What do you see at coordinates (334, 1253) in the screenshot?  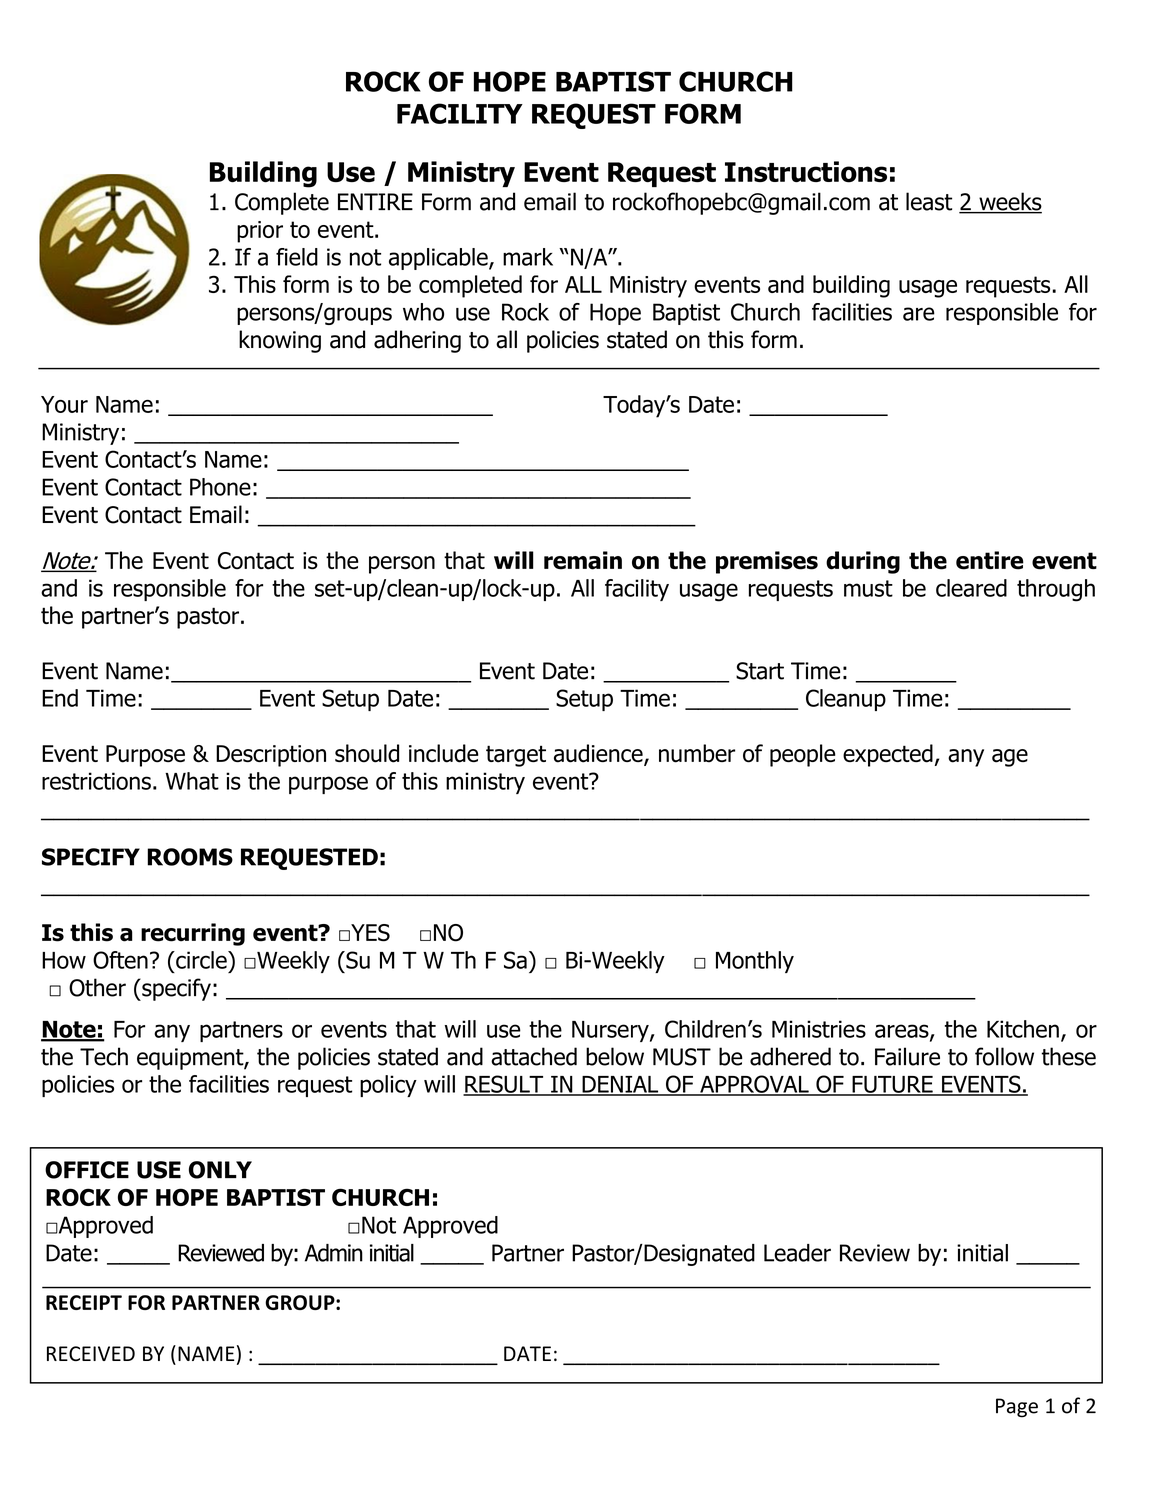 I see `Admin` at bounding box center [334, 1253].
